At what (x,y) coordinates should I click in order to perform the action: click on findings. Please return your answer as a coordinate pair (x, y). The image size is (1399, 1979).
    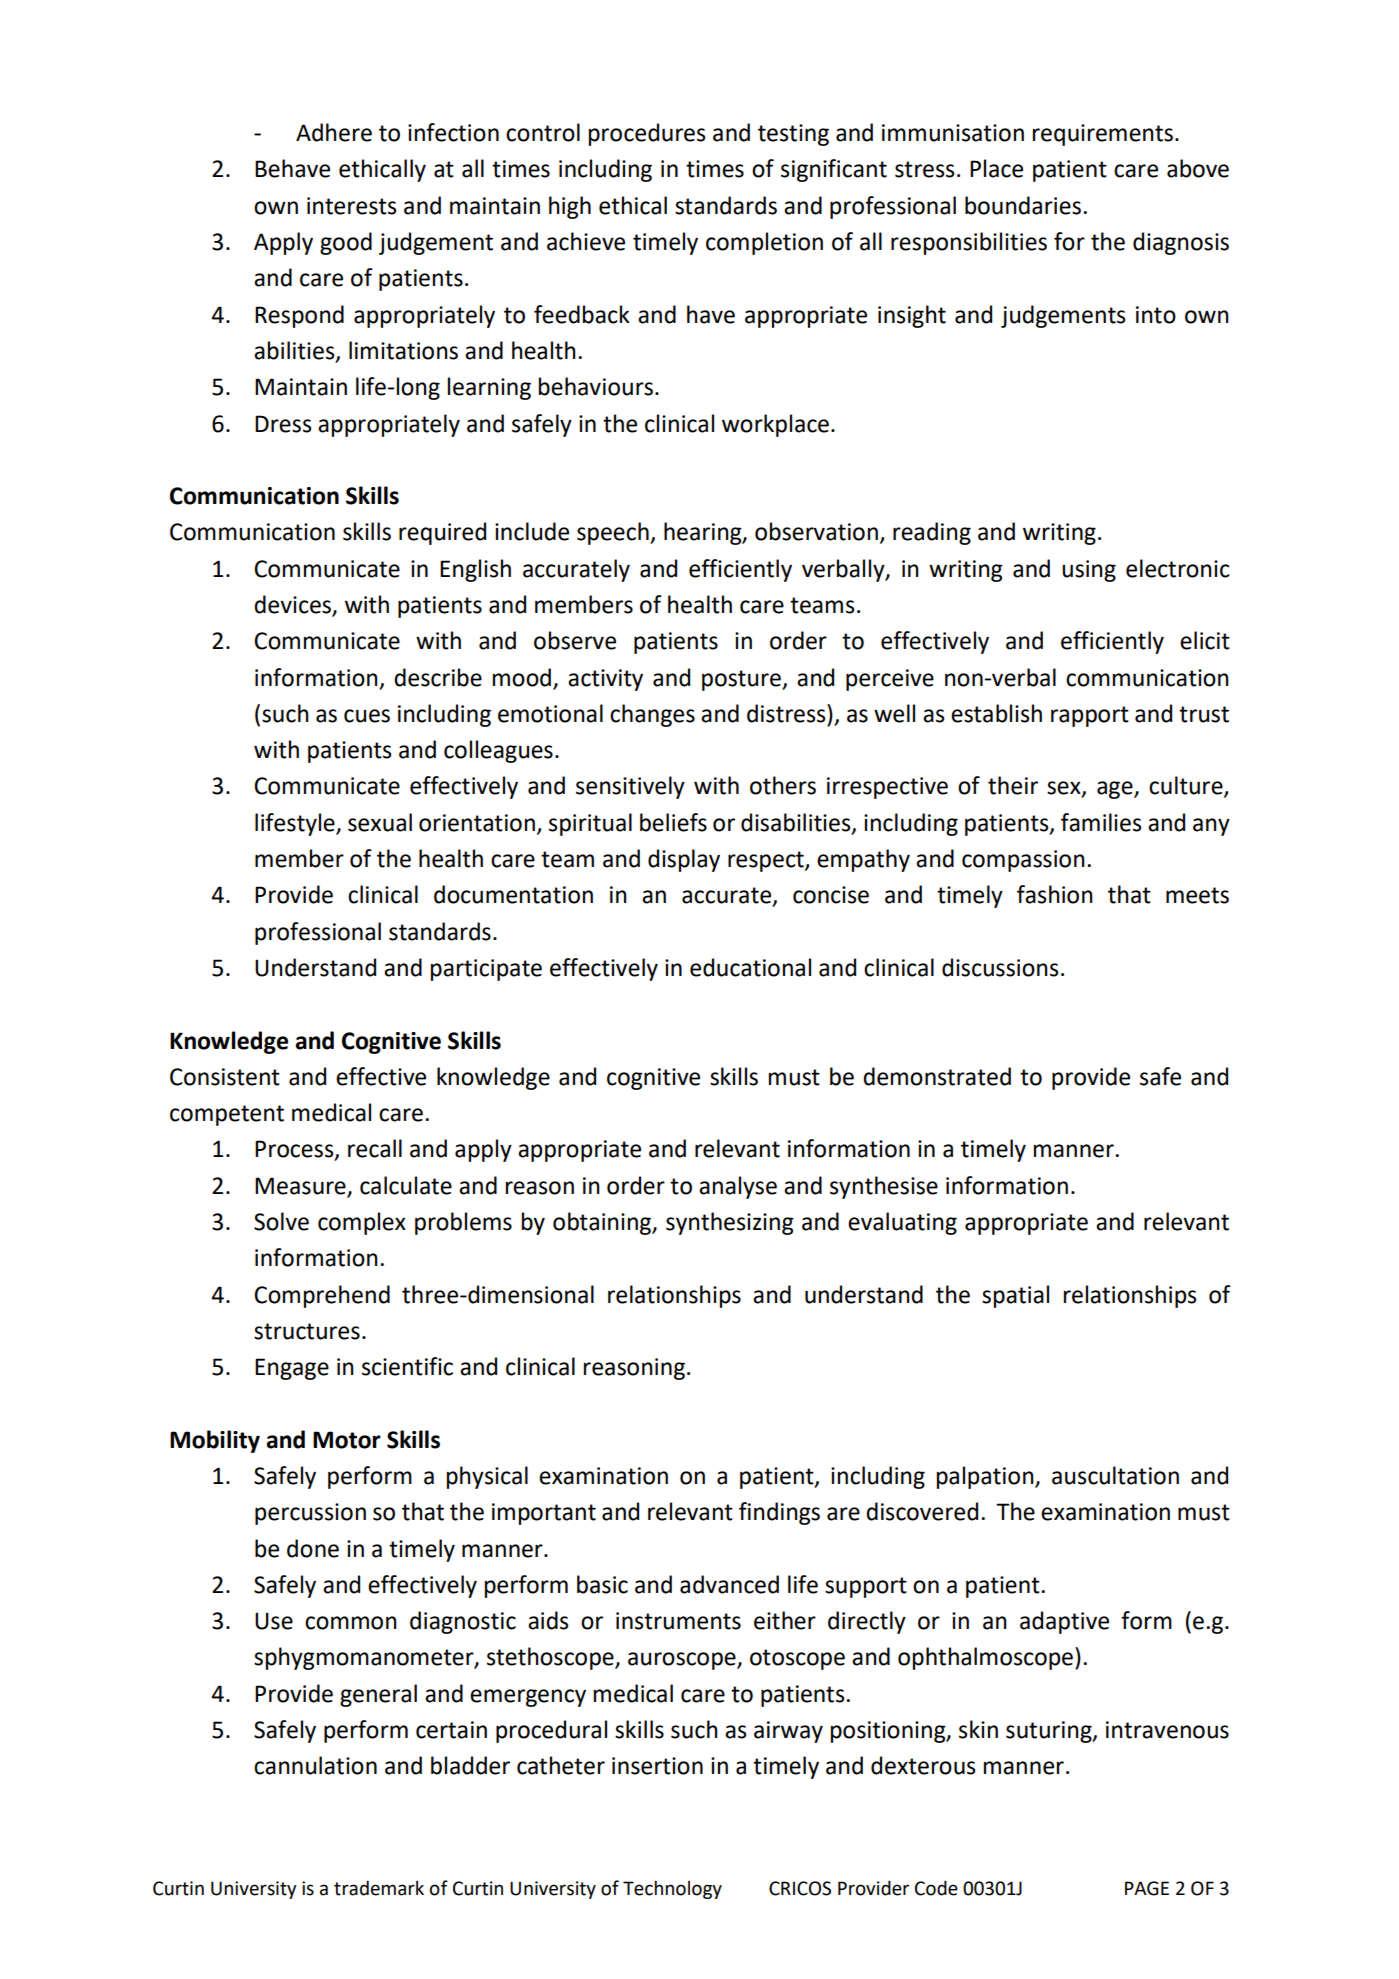
    Looking at the image, I should click on (779, 1513).
